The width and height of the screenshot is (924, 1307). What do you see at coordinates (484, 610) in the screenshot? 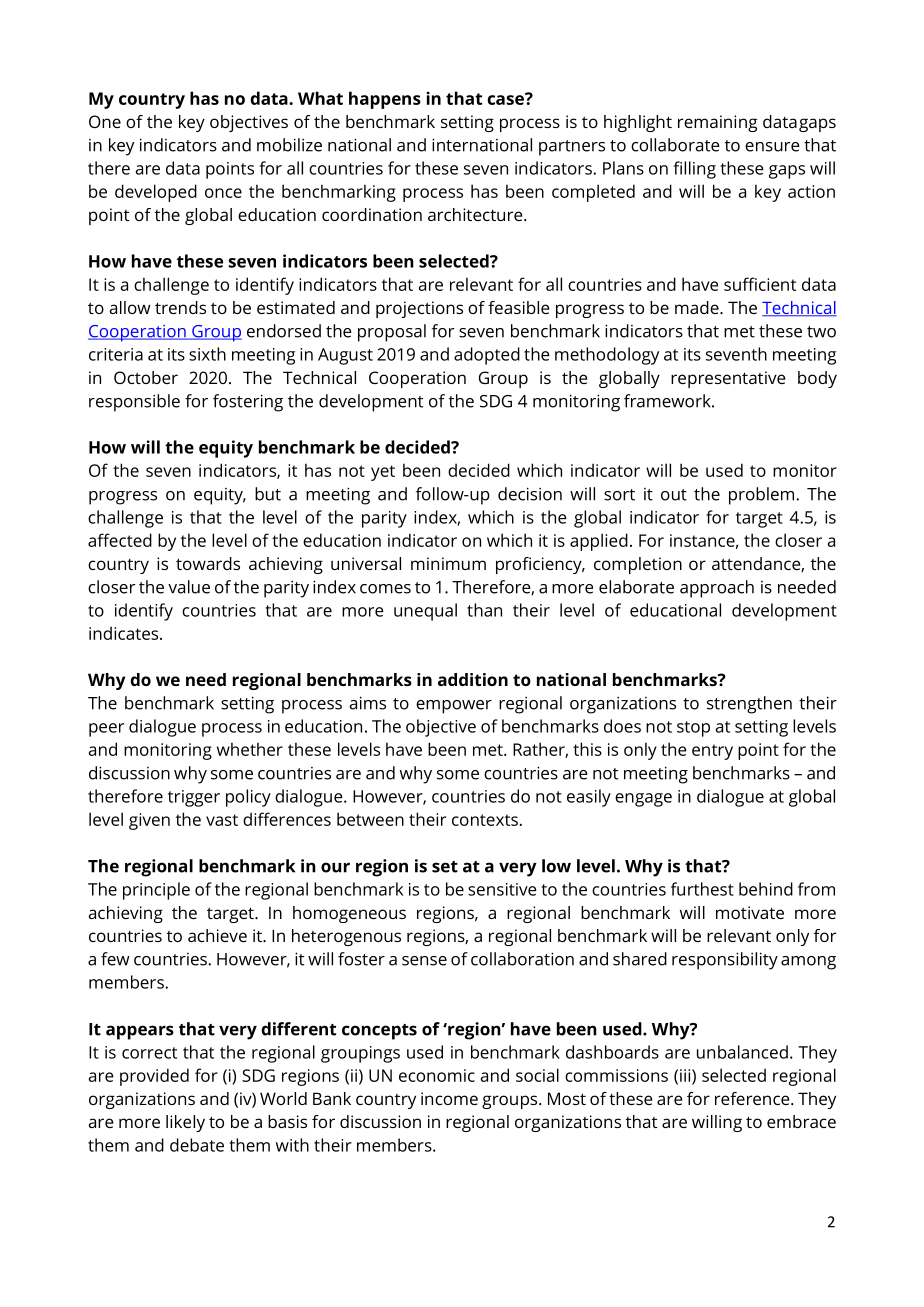
I see `than` at bounding box center [484, 610].
